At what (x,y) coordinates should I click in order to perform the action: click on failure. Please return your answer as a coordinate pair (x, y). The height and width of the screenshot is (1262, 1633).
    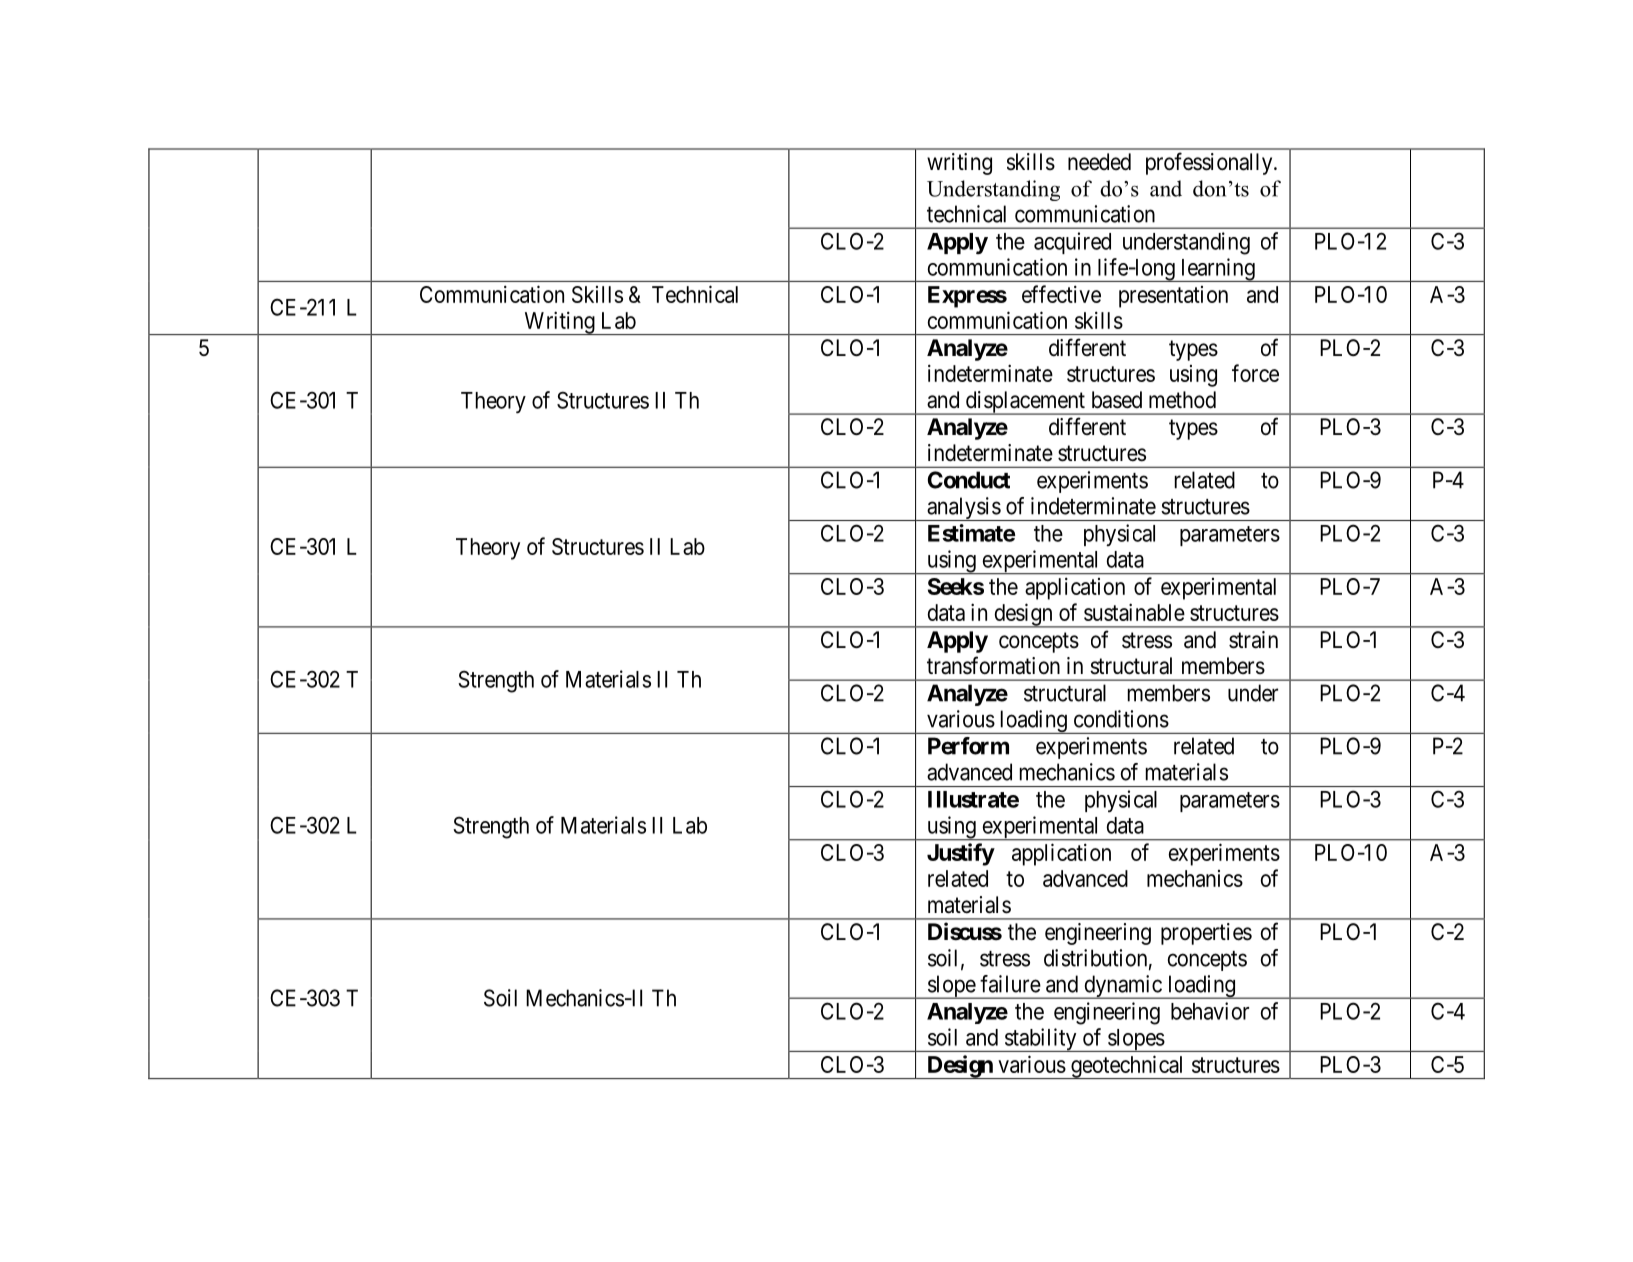
    Looking at the image, I should click on (1010, 984).
